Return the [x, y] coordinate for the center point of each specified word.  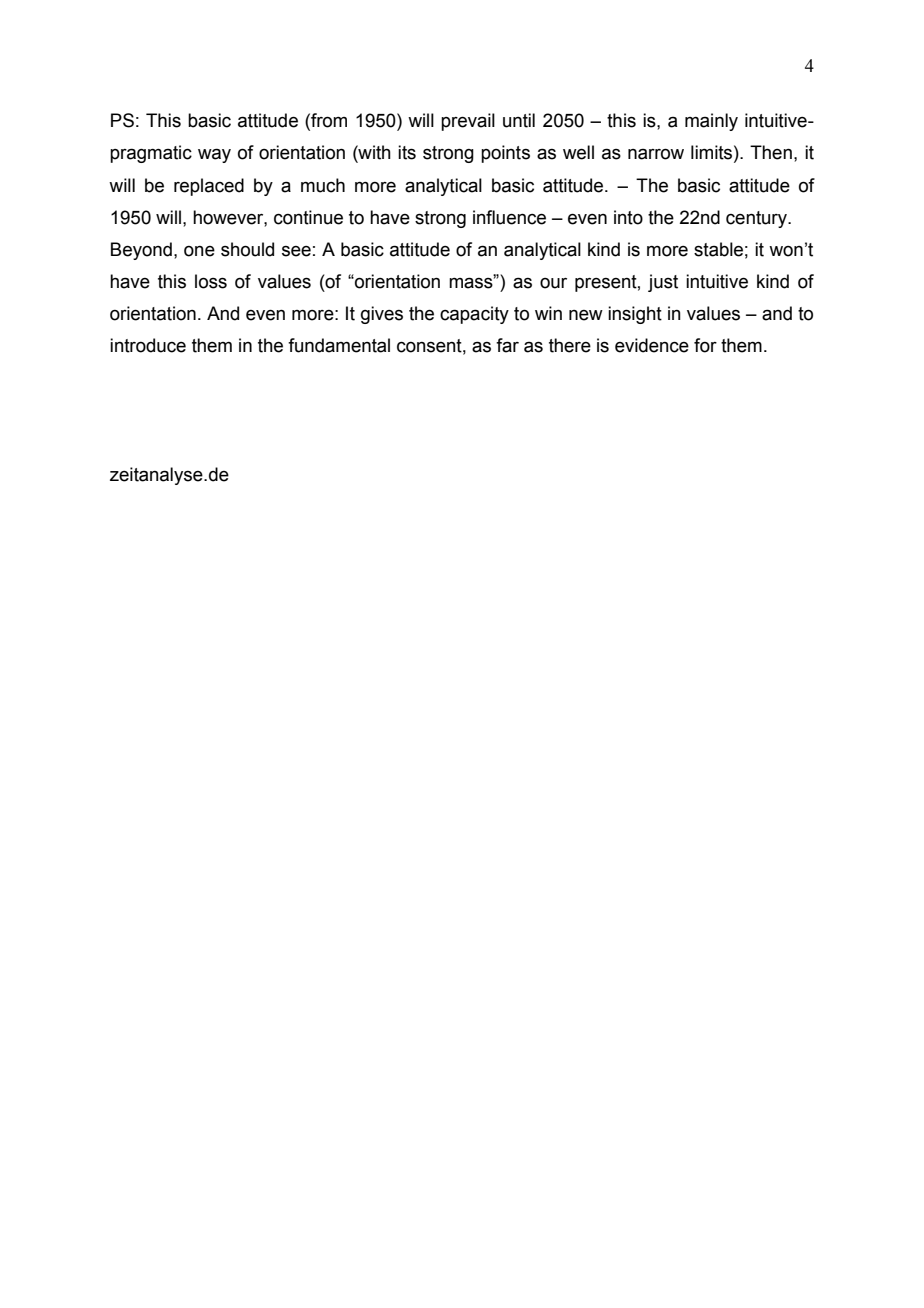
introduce [148, 345]
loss [211, 281]
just [663, 283]
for [705, 345]
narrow [656, 154]
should [247, 249]
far [507, 345]
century [757, 219]
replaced [209, 187]
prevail [468, 122]
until [519, 120]
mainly [711, 122]
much [323, 185]
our [553, 283]
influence [509, 217]
